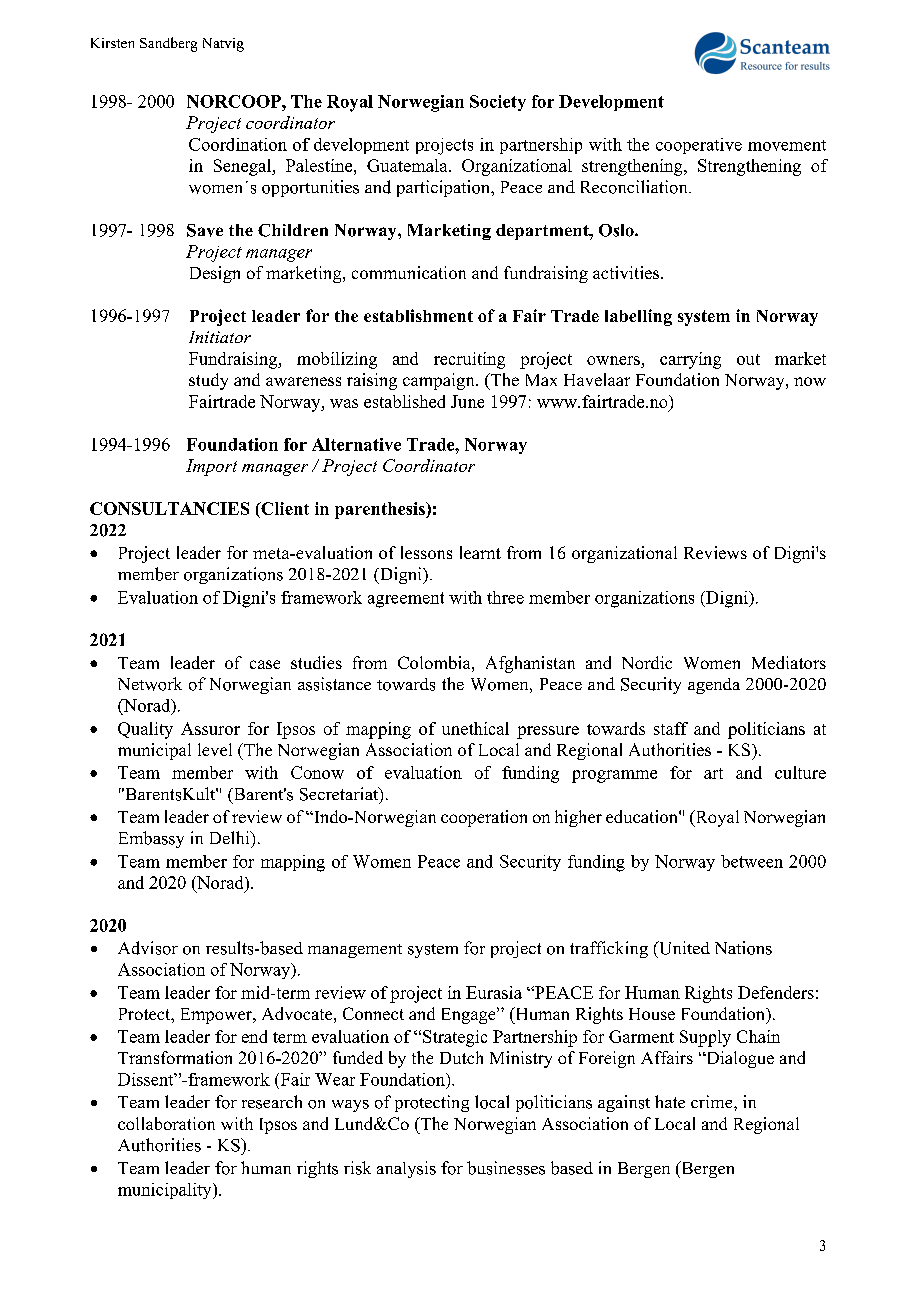  Describe the element at coordinates (168, 44) in the screenshot. I see `Sandberg` at that location.
